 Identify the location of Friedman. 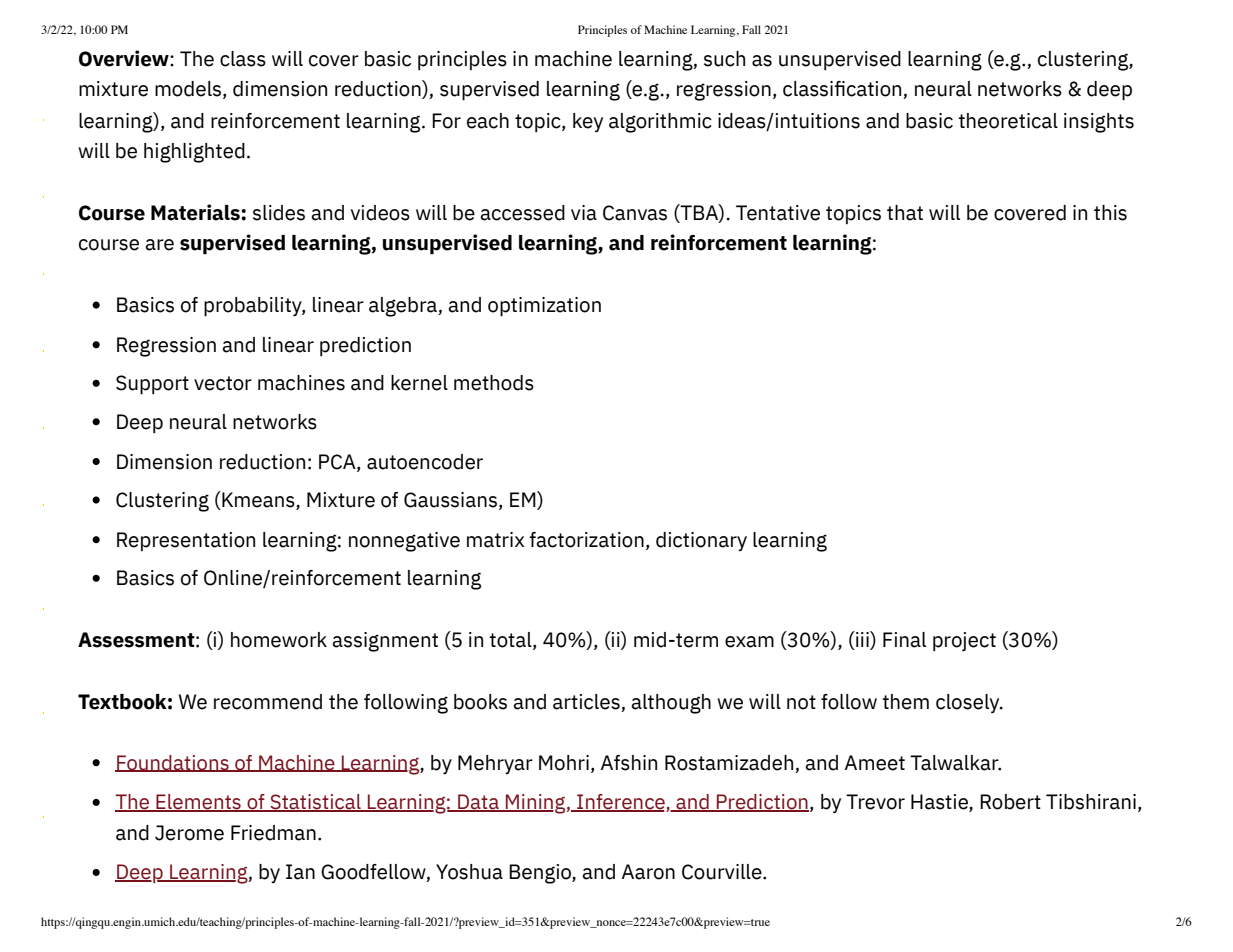
(273, 833).
